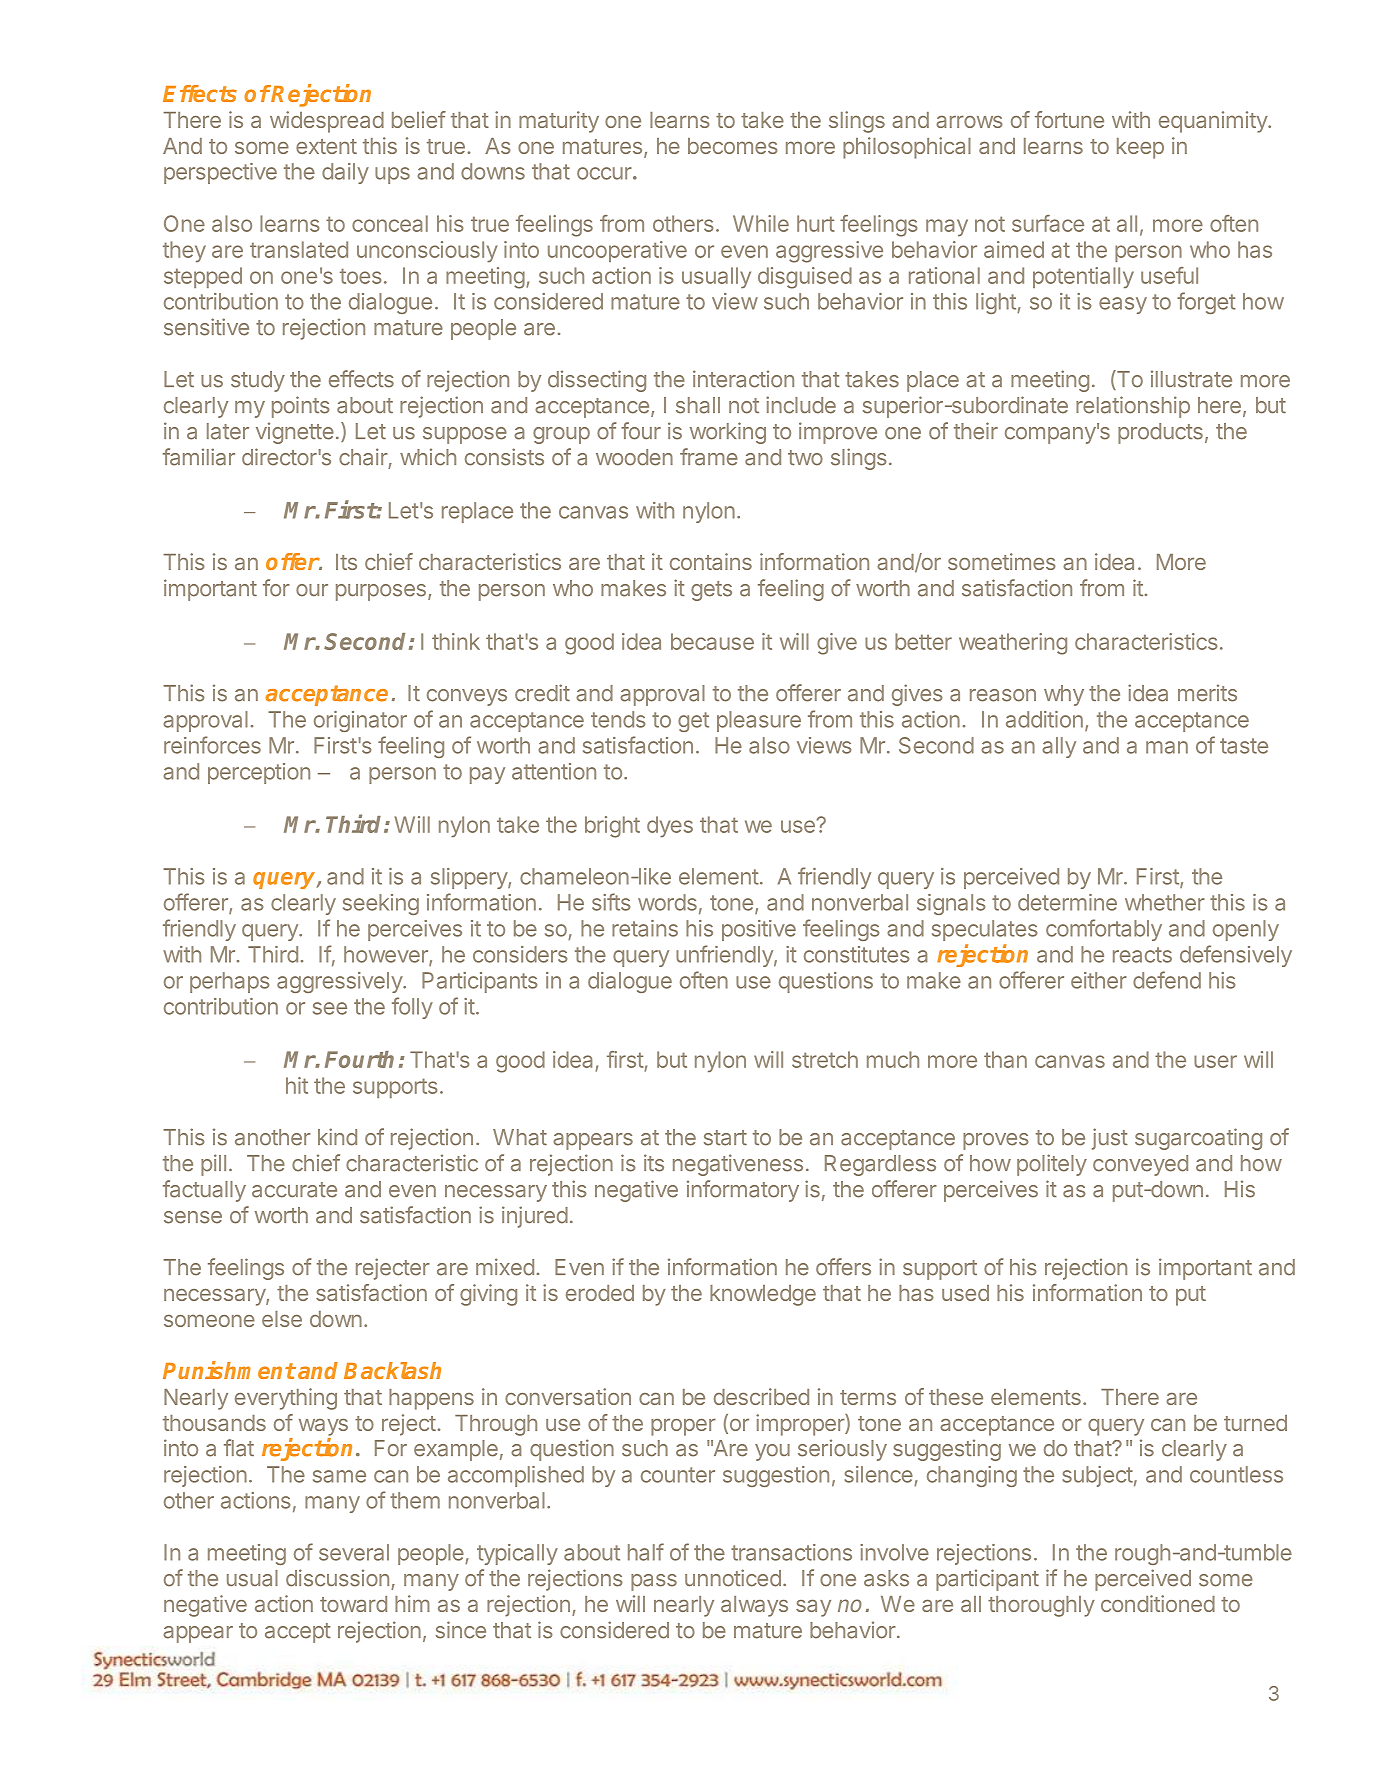 This screenshot has height=1786, width=1380. What do you see at coordinates (1140, 148) in the screenshot?
I see `keep` at bounding box center [1140, 148].
